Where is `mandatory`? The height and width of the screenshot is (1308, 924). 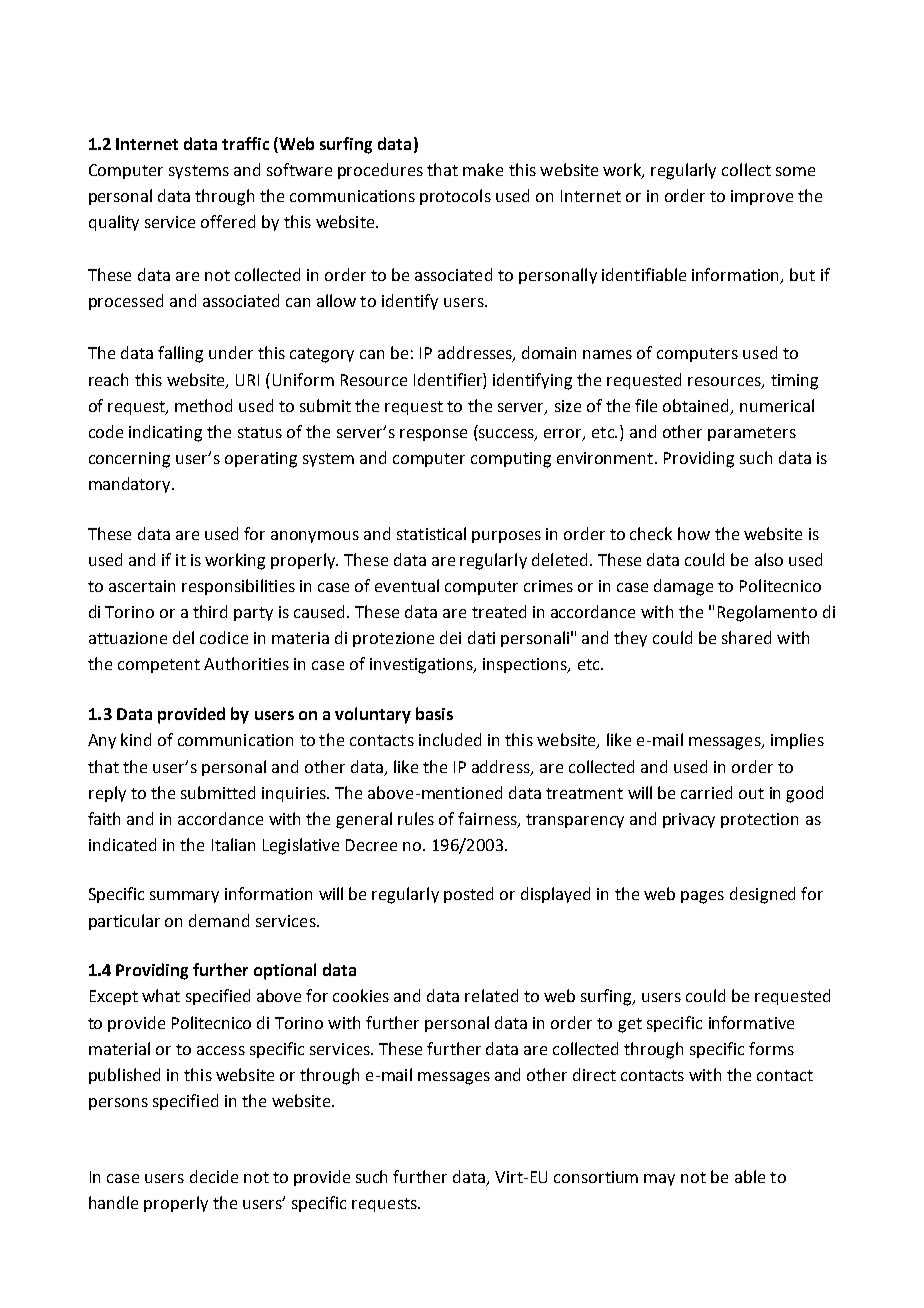
mandatory is located at coordinates (131, 485).
